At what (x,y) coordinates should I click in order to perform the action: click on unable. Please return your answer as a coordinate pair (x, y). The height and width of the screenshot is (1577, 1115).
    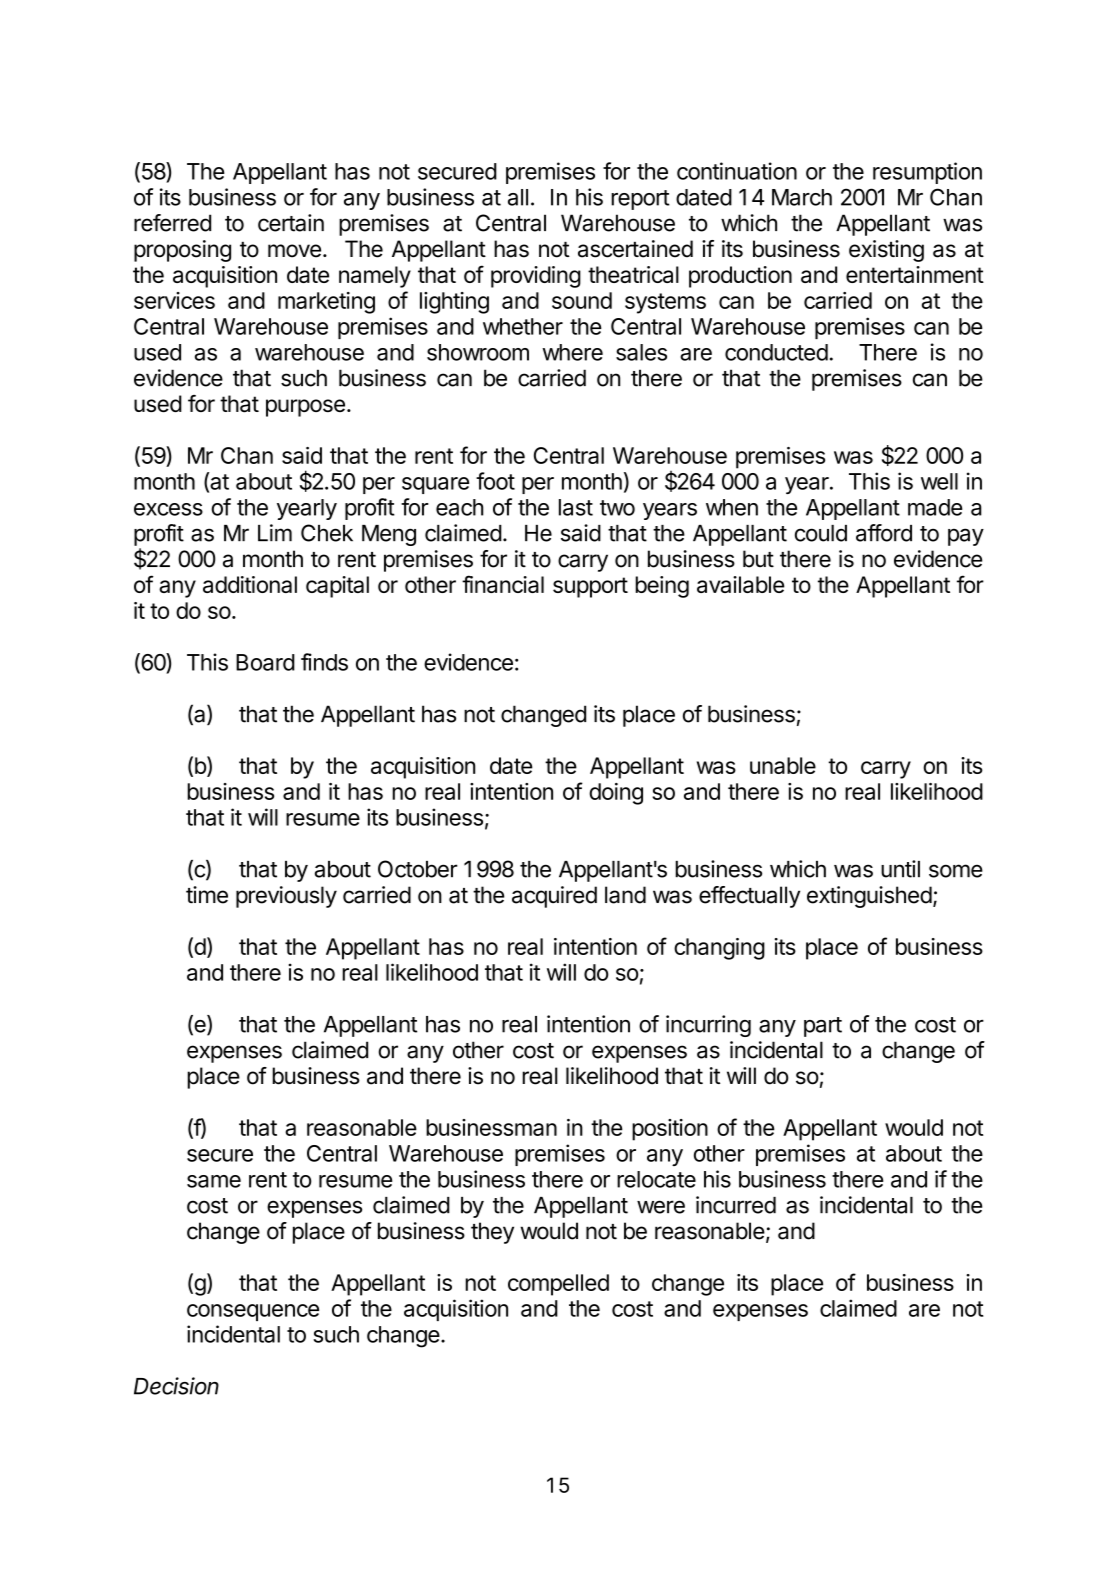
    Looking at the image, I should click on (783, 765).
